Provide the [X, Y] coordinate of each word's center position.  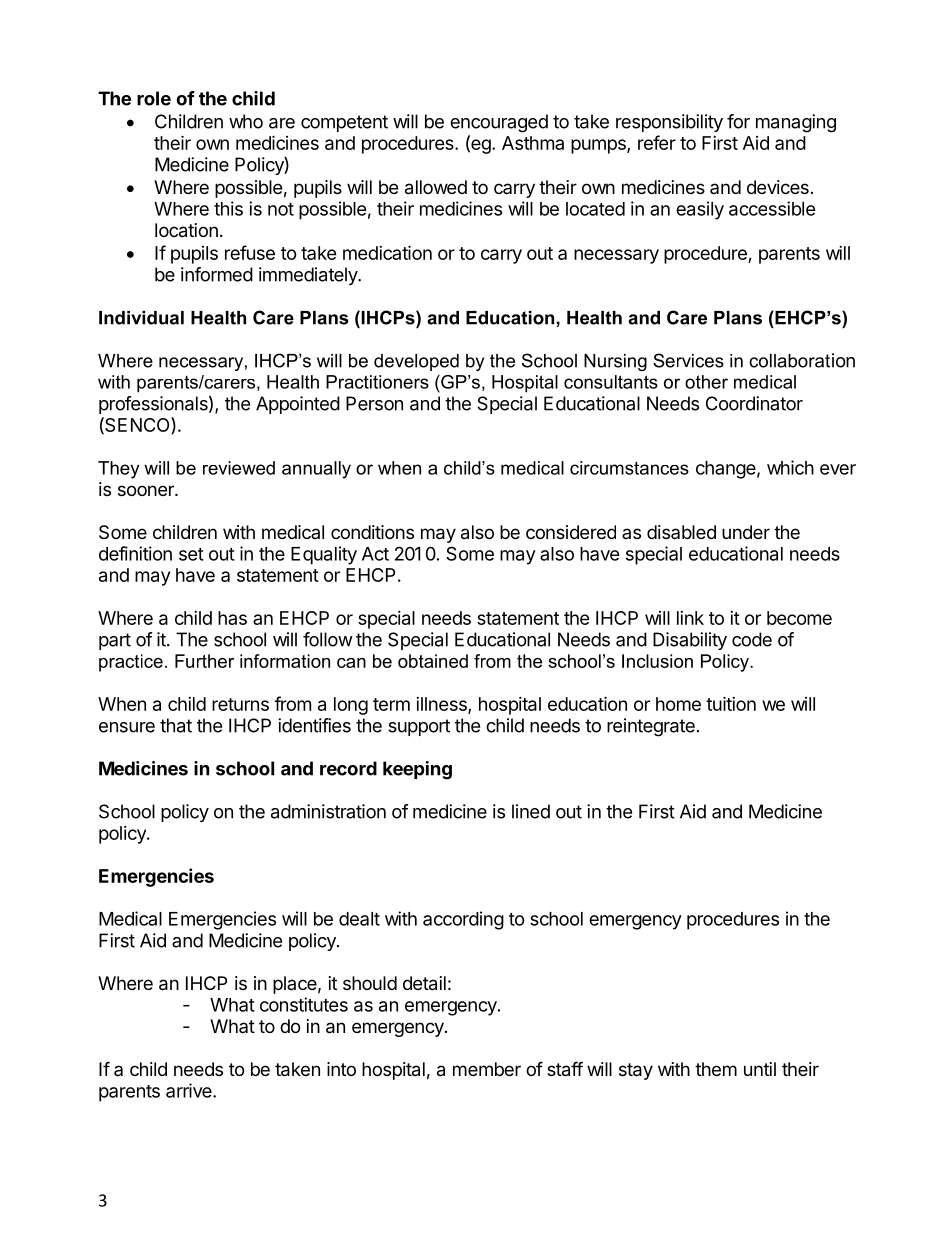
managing [796, 123]
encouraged [499, 123]
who [246, 121]
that [176, 725]
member [487, 1069]
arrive [190, 1090]
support [419, 727]
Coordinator [754, 403]
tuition [731, 703]
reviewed [239, 468]
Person [374, 403]
